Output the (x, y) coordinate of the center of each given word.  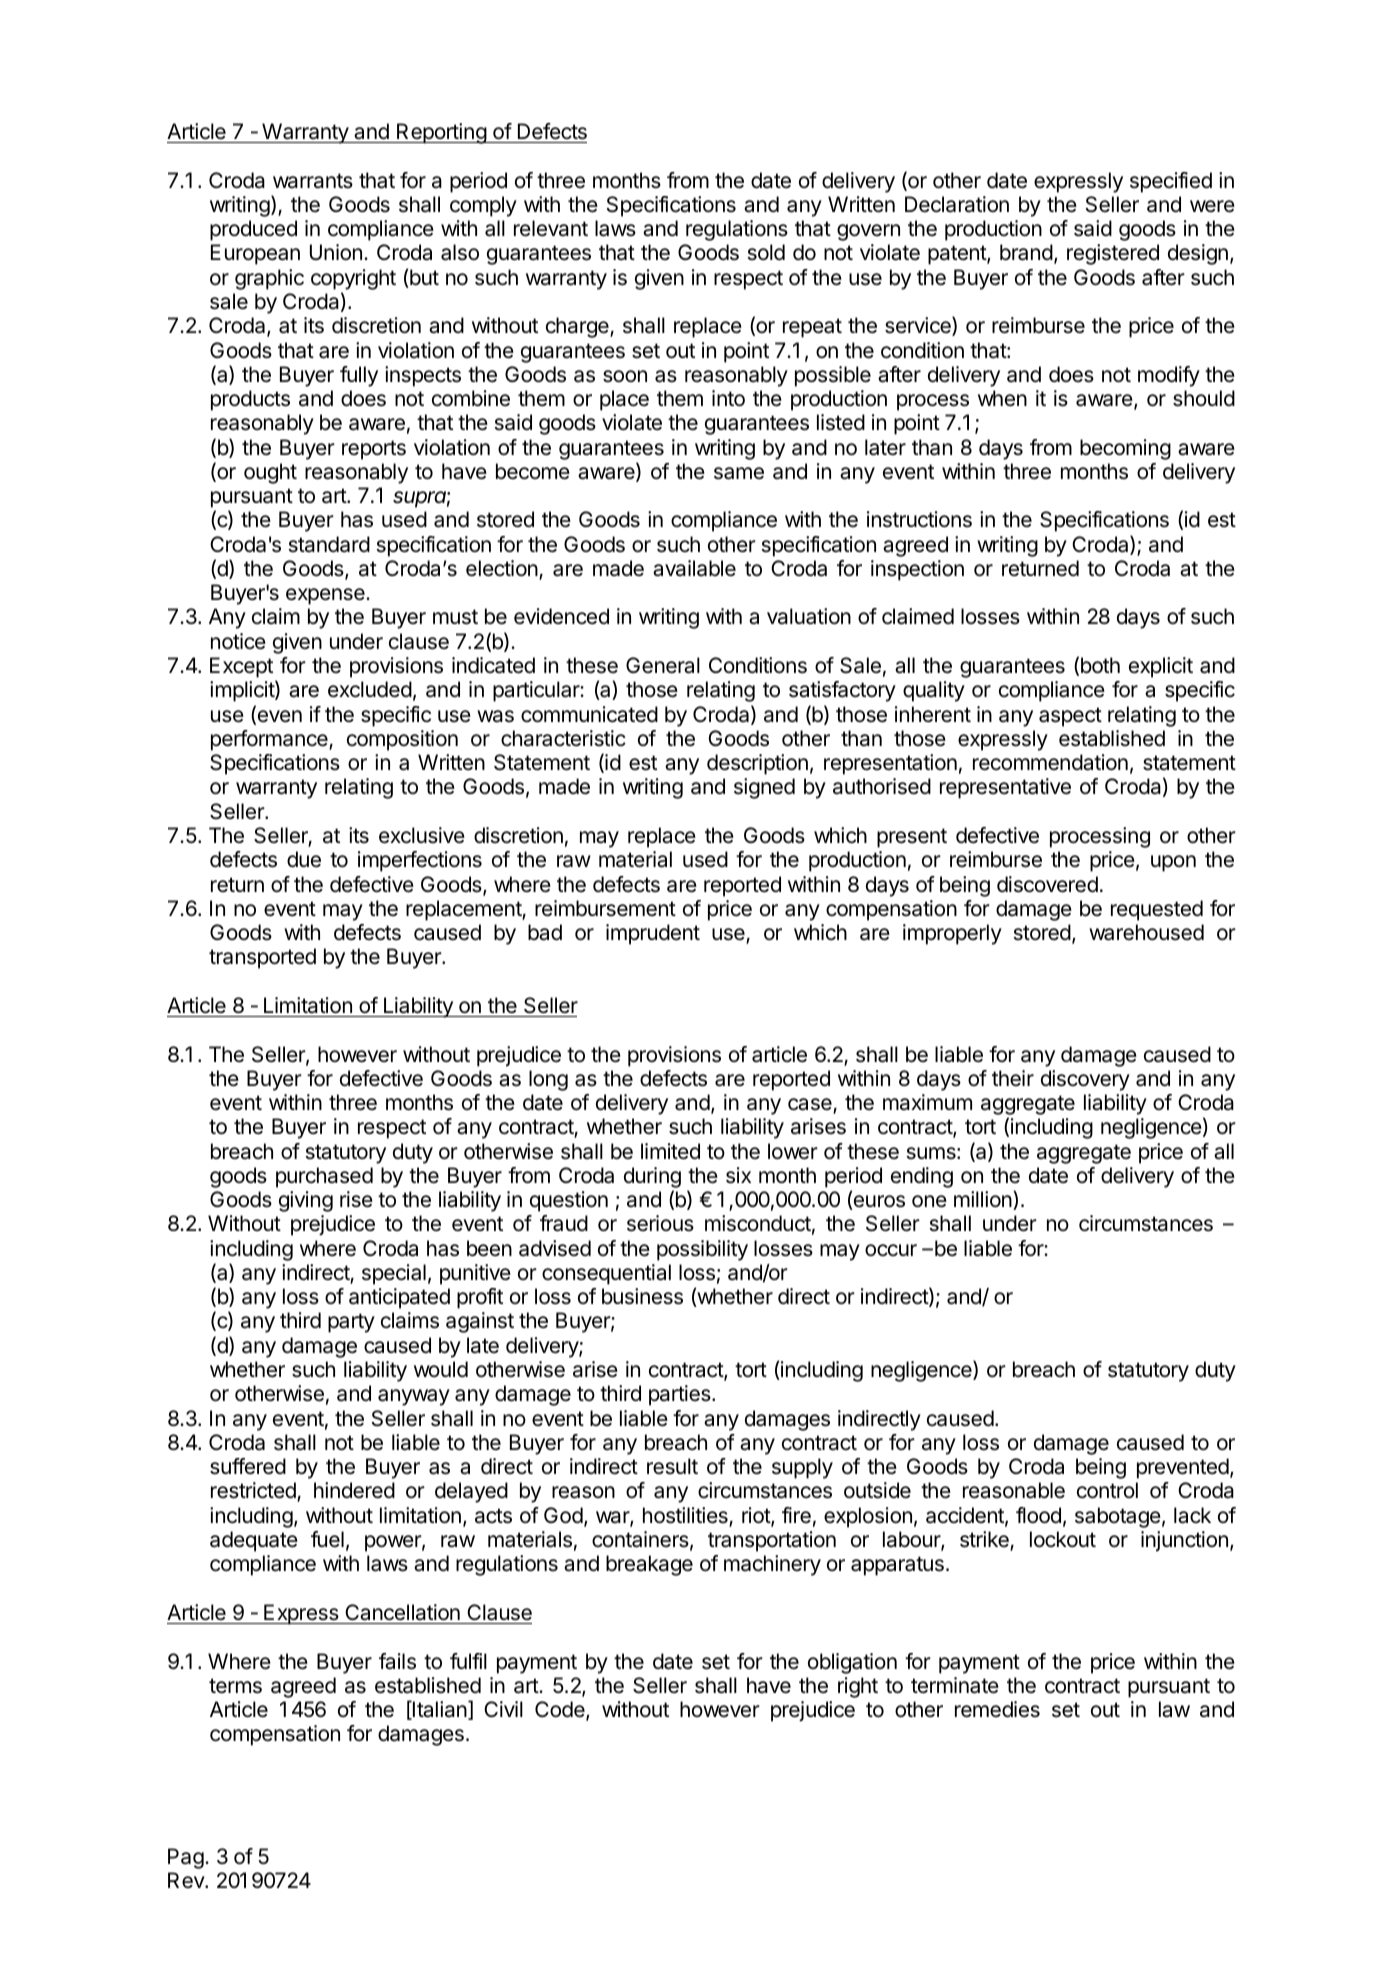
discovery (1085, 1080)
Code (561, 1710)
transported (262, 958)
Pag (186, 1858)
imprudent (653, 934)
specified (1171, 182)
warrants (313, 181)
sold (766, 252)
